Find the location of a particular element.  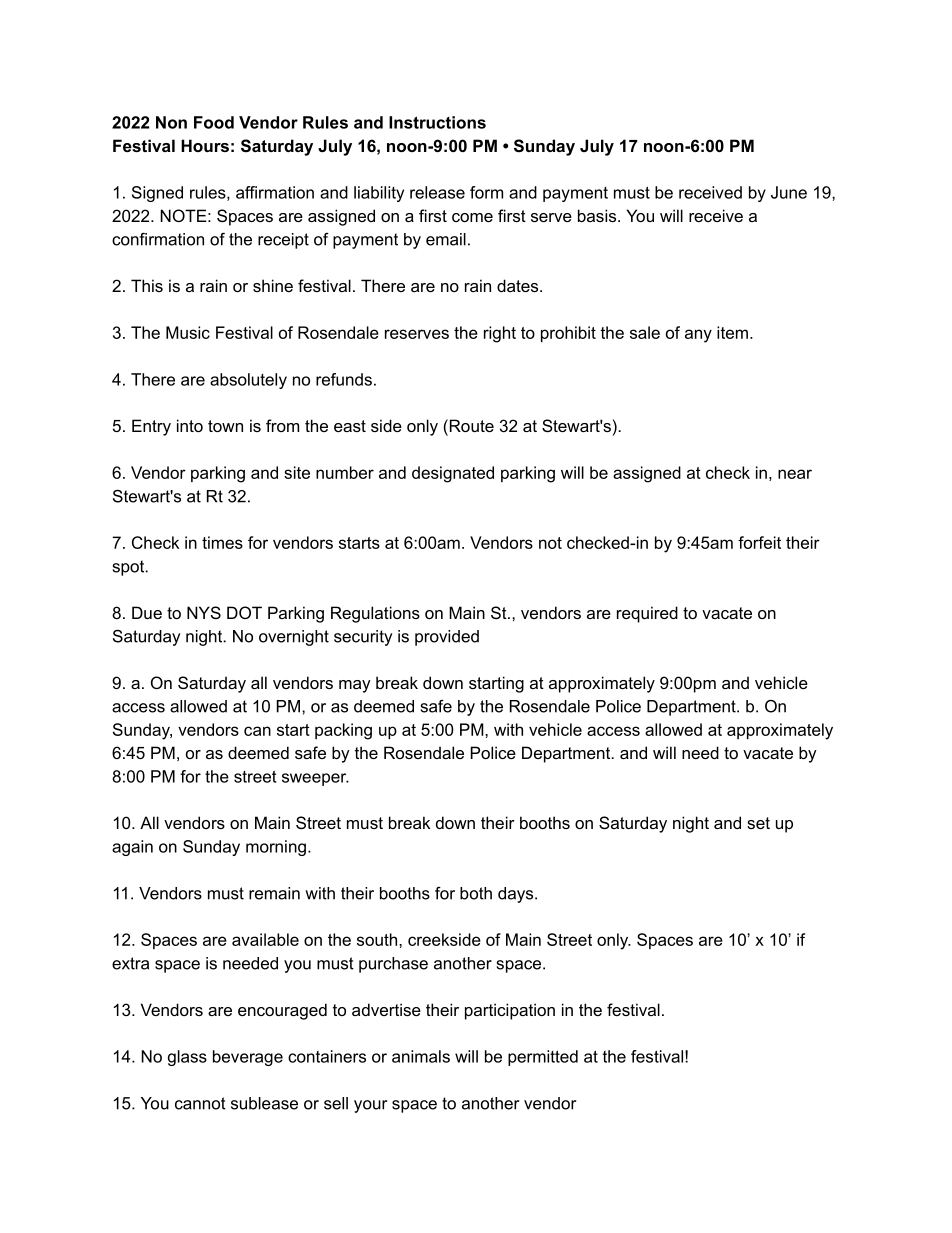

NYS is located at coordinates (204, 612).
